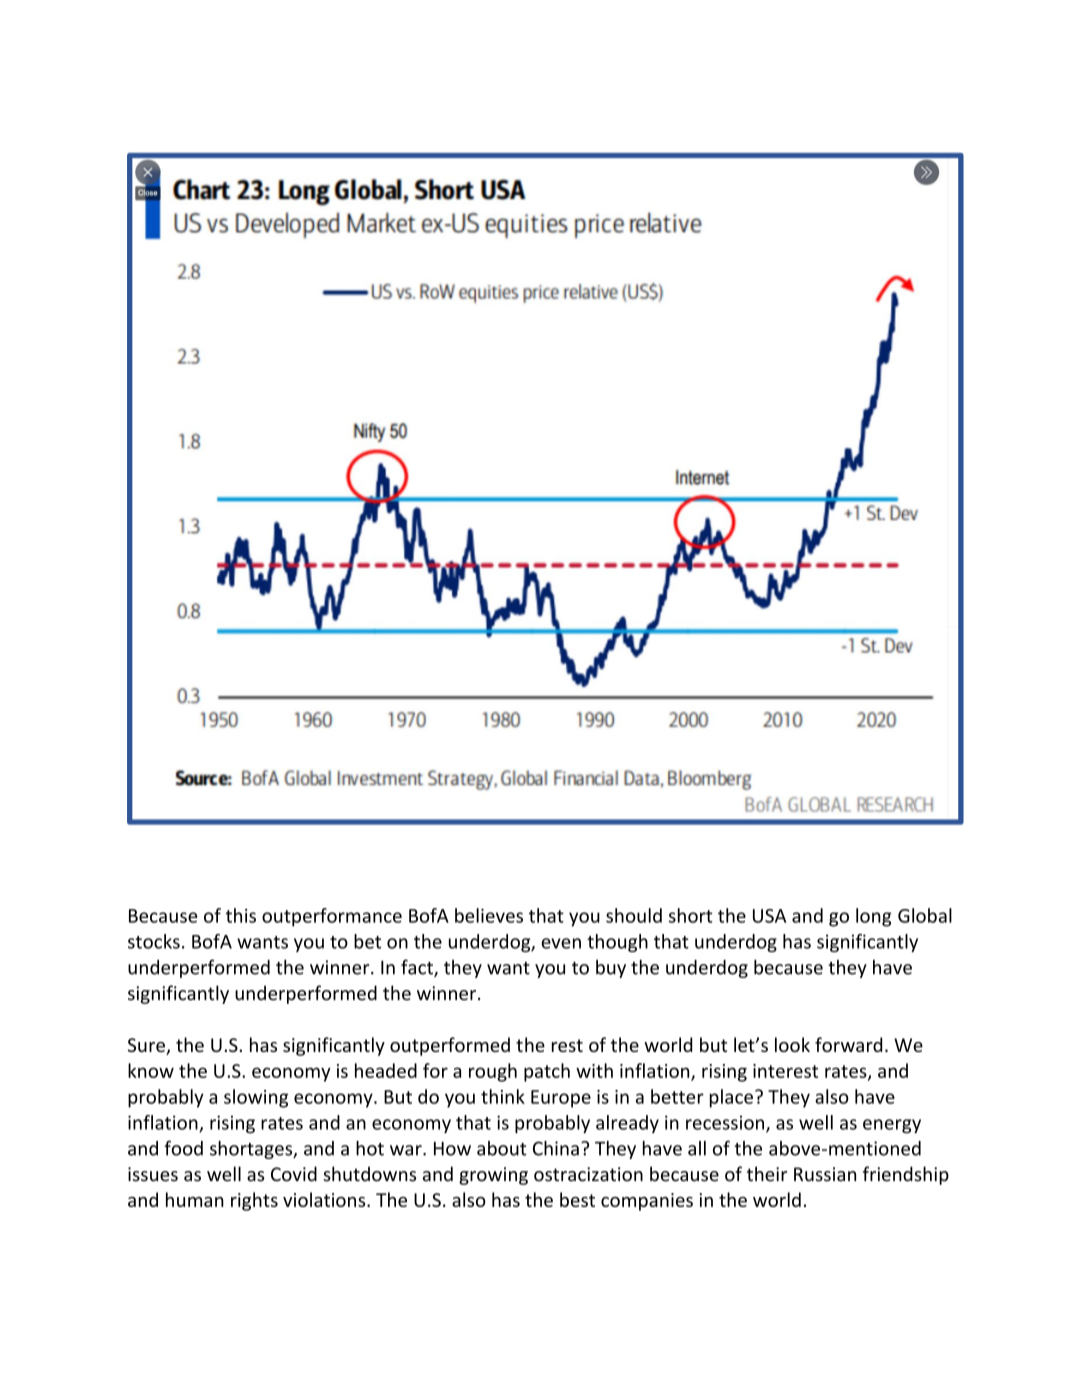 This screenshot has height=1397, width=1080. Describe the element at coordinates (489, 915) in the screenshot. I see `believes` at that location.
